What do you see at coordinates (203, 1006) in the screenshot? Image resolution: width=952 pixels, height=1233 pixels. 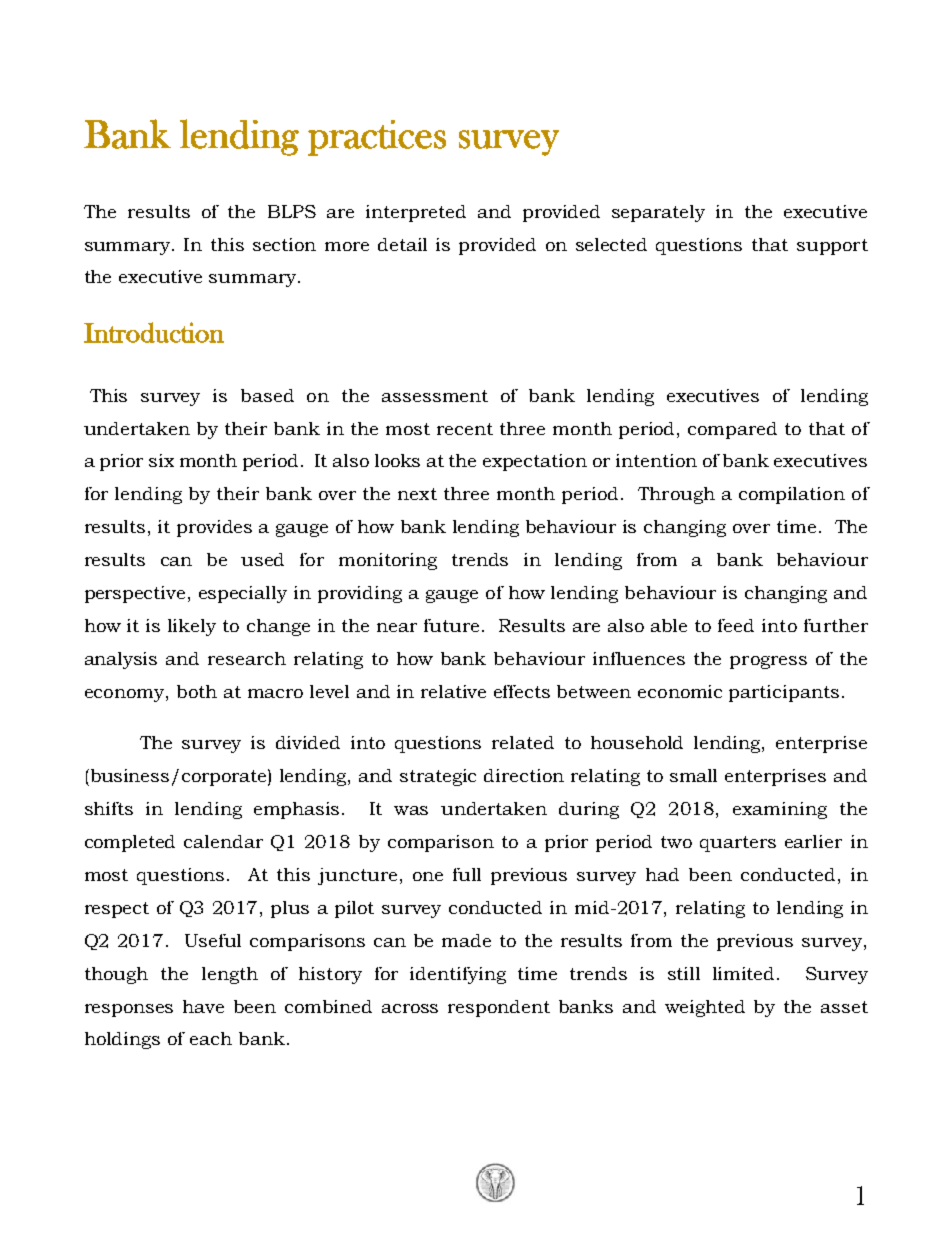 I see `have` at bounding box center [203, 1006].
